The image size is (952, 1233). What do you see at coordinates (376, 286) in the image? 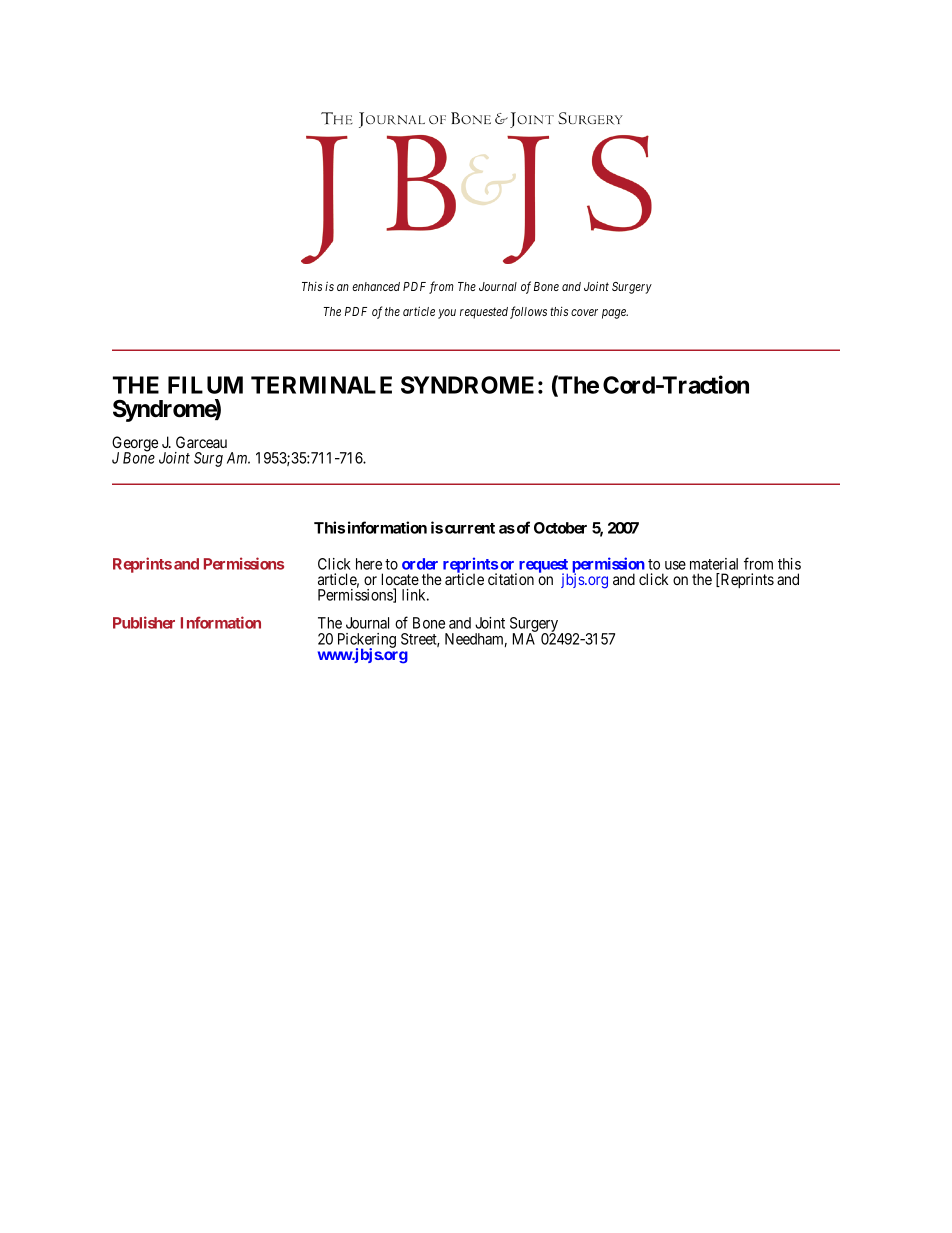
I see `enhanced` at bounding box center [376, 286].
